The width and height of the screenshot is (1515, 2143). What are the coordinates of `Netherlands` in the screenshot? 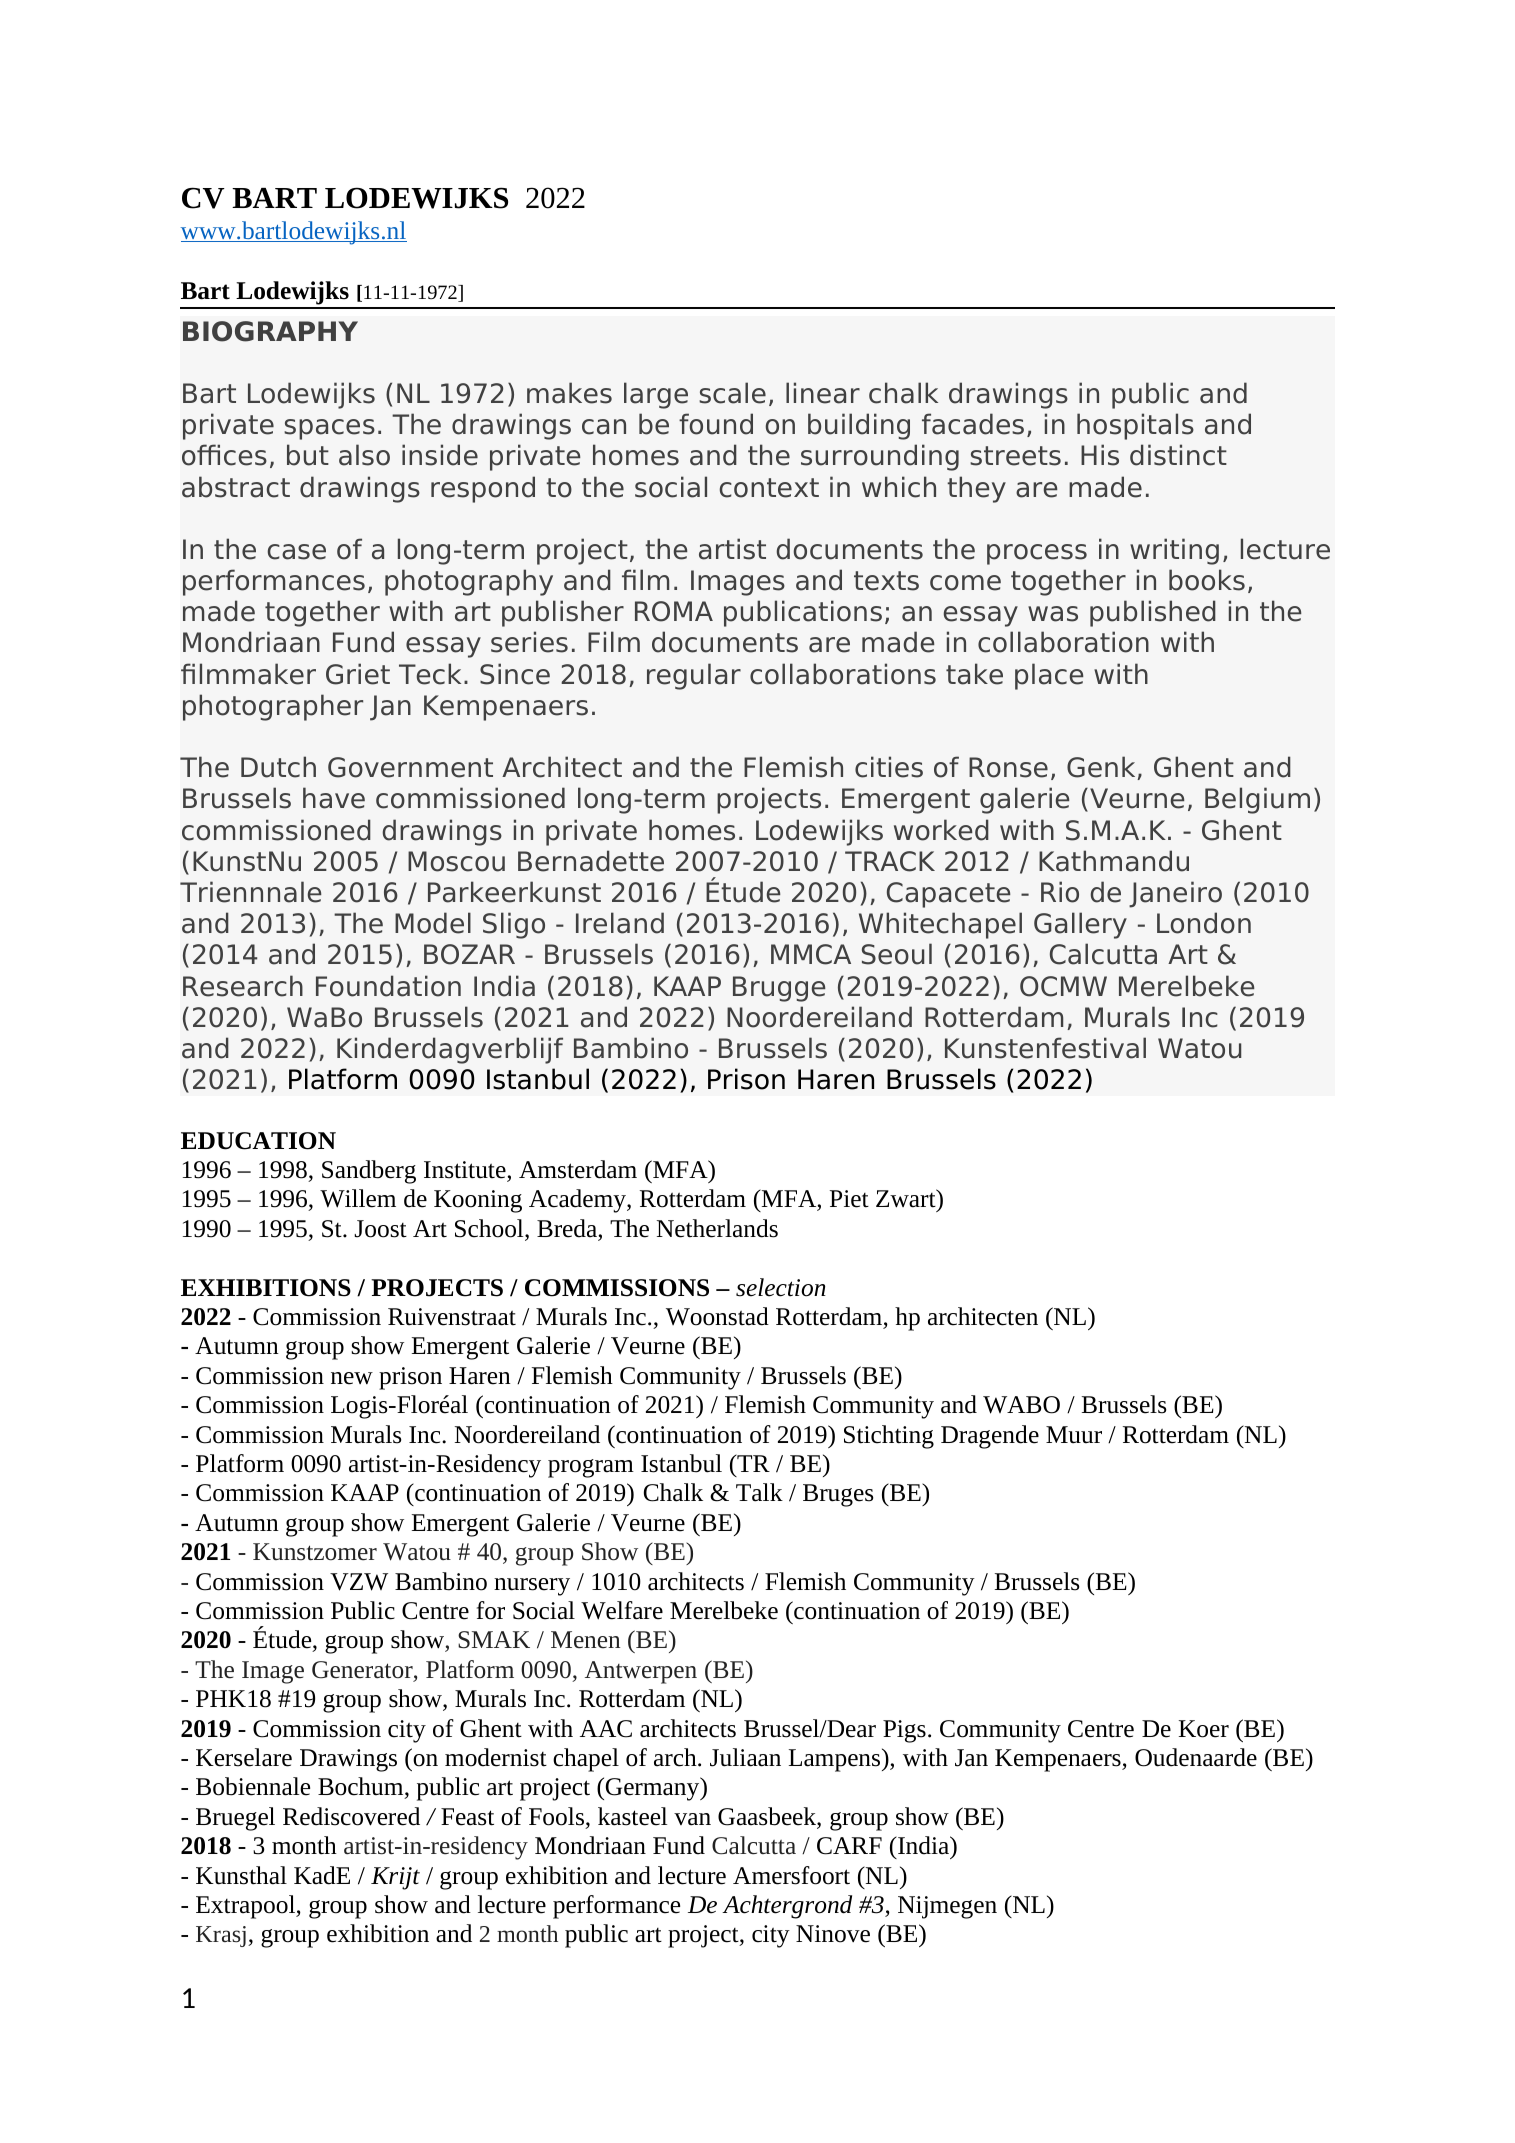 It's located at (717, 1228).
